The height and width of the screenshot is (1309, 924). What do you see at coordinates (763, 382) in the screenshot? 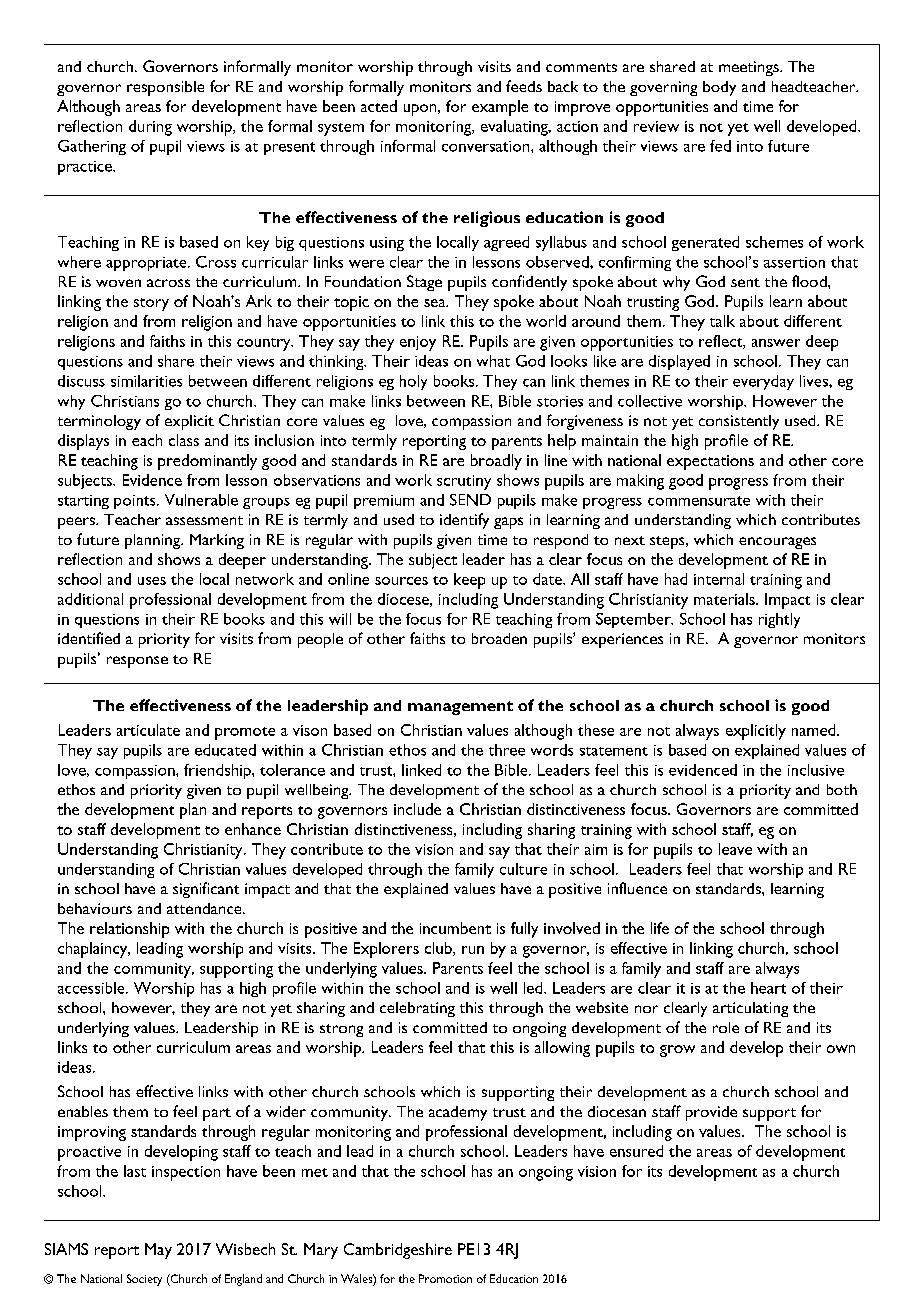
I see `everyday` at bounding box center [763, 382].
